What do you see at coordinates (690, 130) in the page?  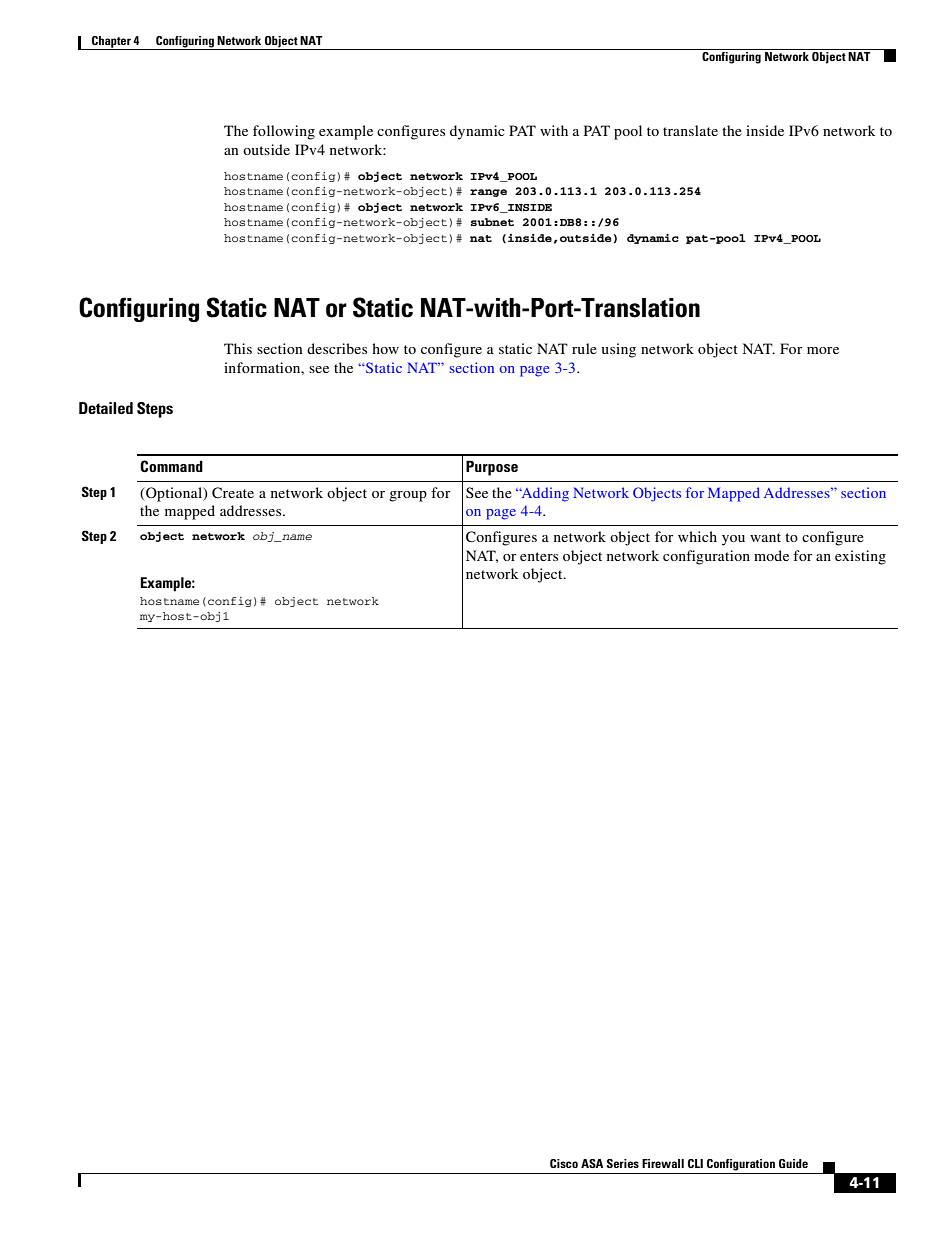 I see `translate` at bounding box center [690, 130].
